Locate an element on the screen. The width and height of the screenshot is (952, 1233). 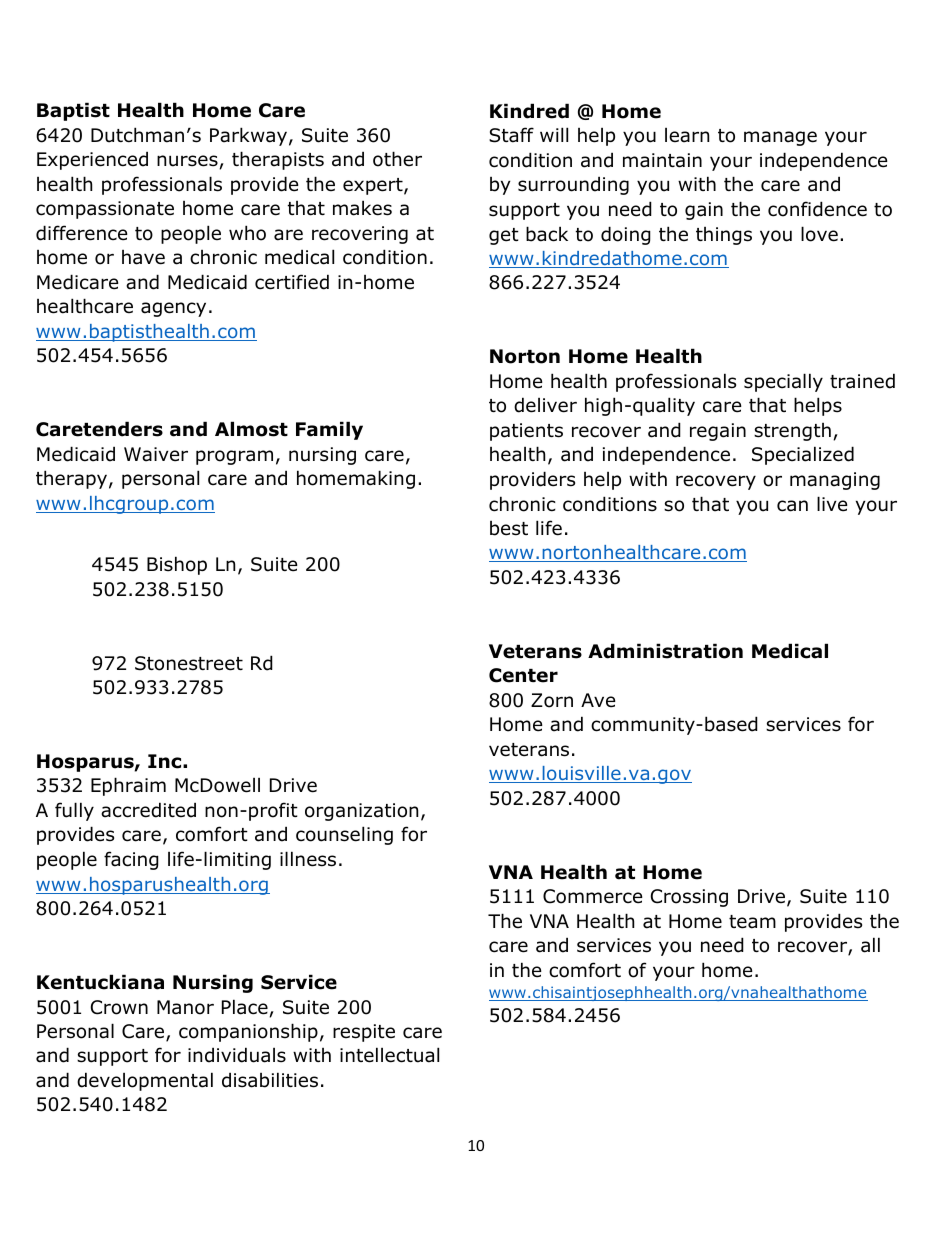
Center is located at coordinates (523, 675).
